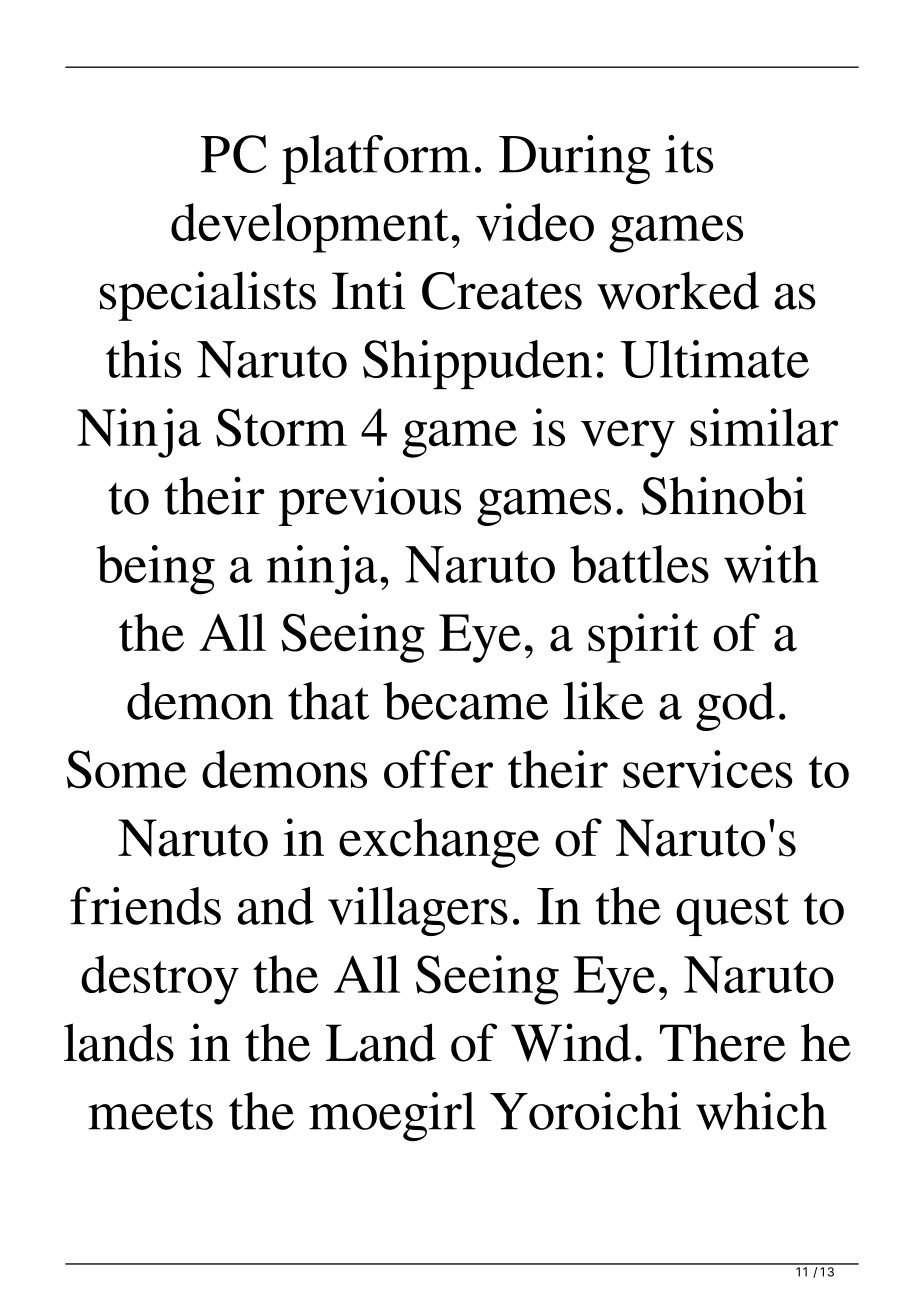  What do you see at coordinates (689, 154) in the document?
I see `its` at bounding box center [689, 154].
